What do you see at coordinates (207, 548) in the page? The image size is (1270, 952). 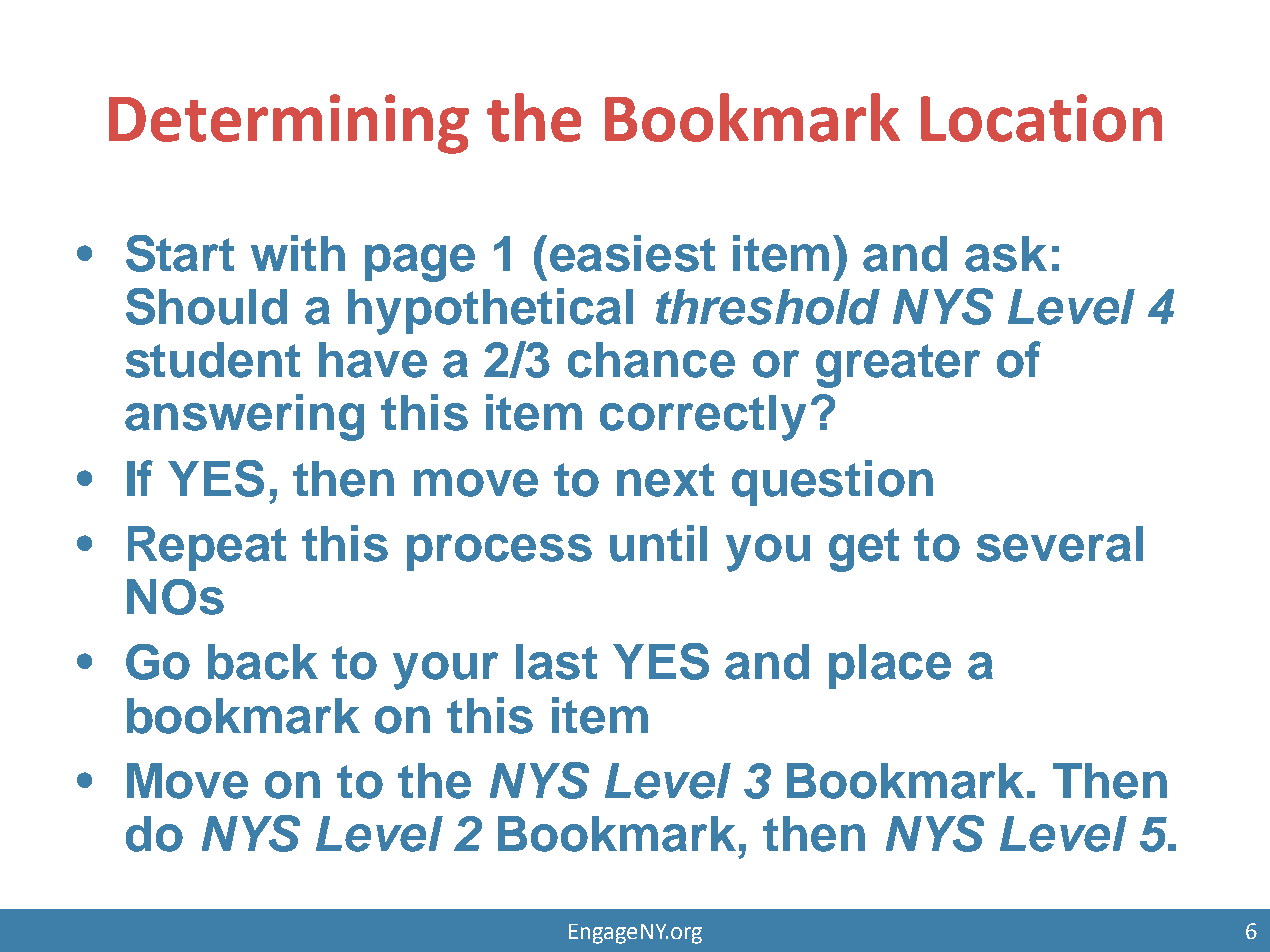 I see `Repeat` at bounding box center [207, 548].
